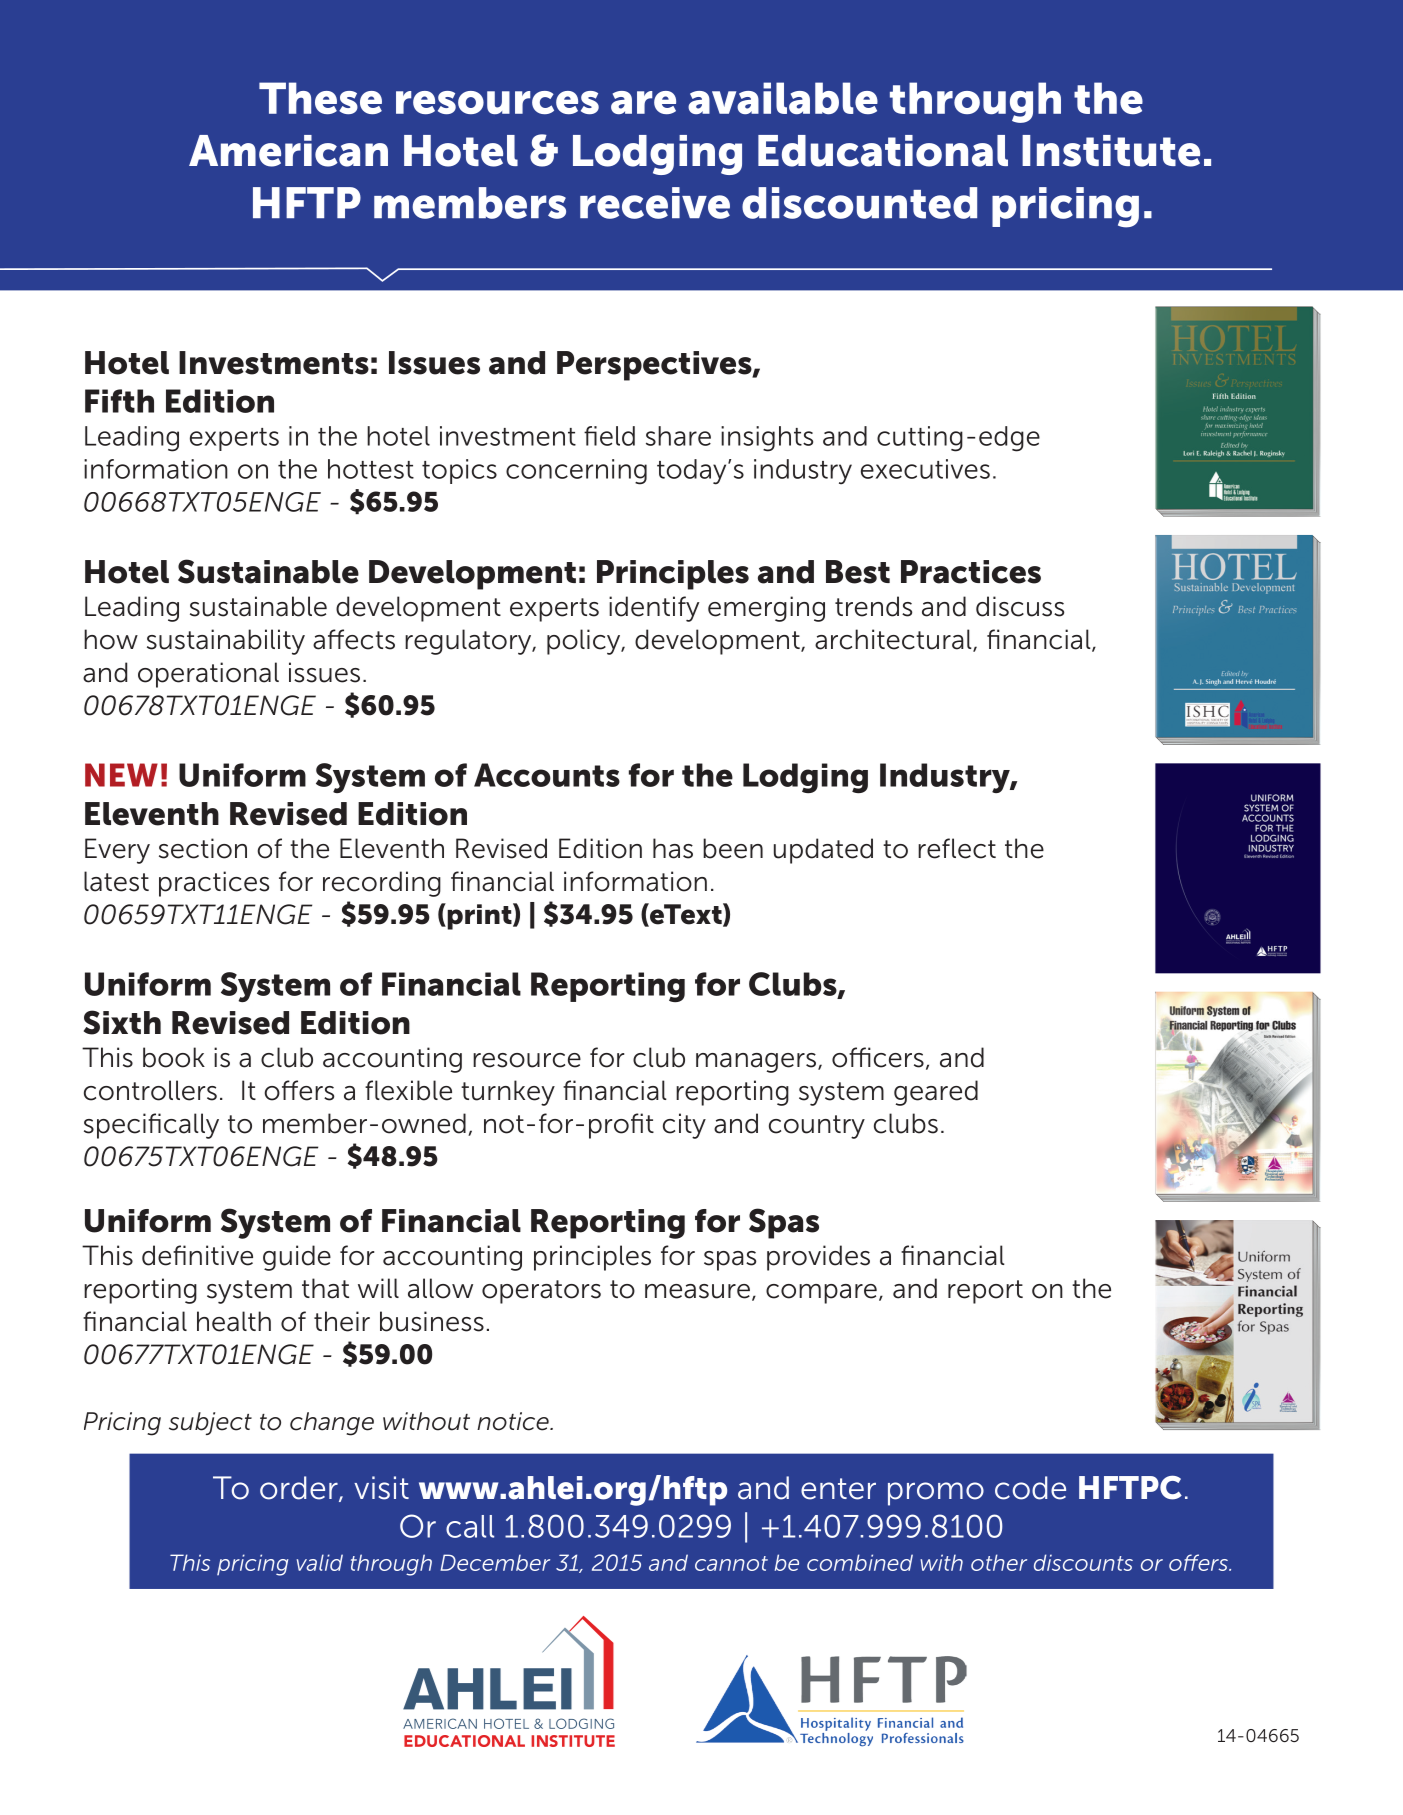 The width and height of the page is (1403, 1815). What do you see at coordinates (655, 203) in the page?
I see `receive` at bounding box center [655, 203].
